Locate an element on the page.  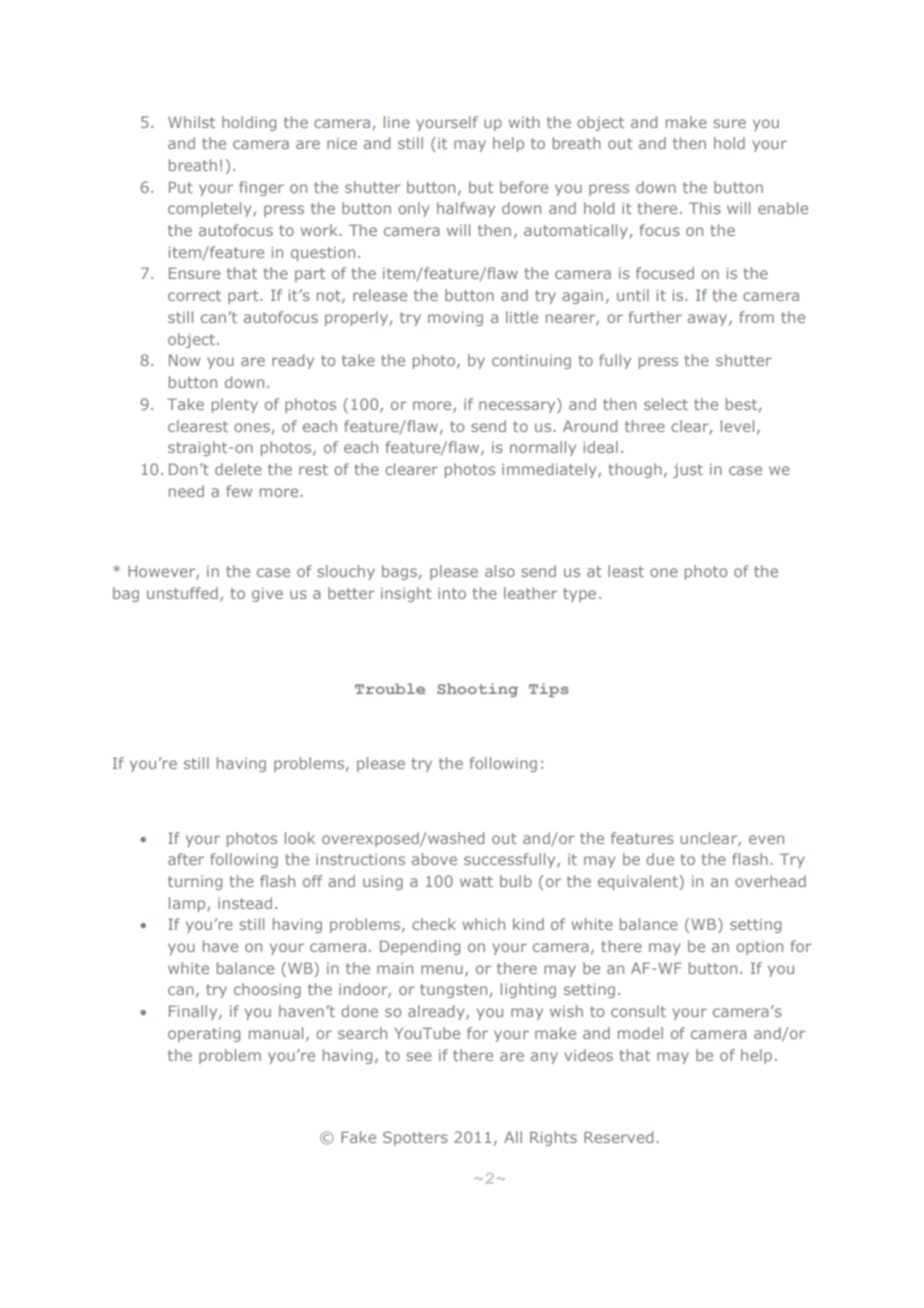
above is located at coordinates (434, 859).
